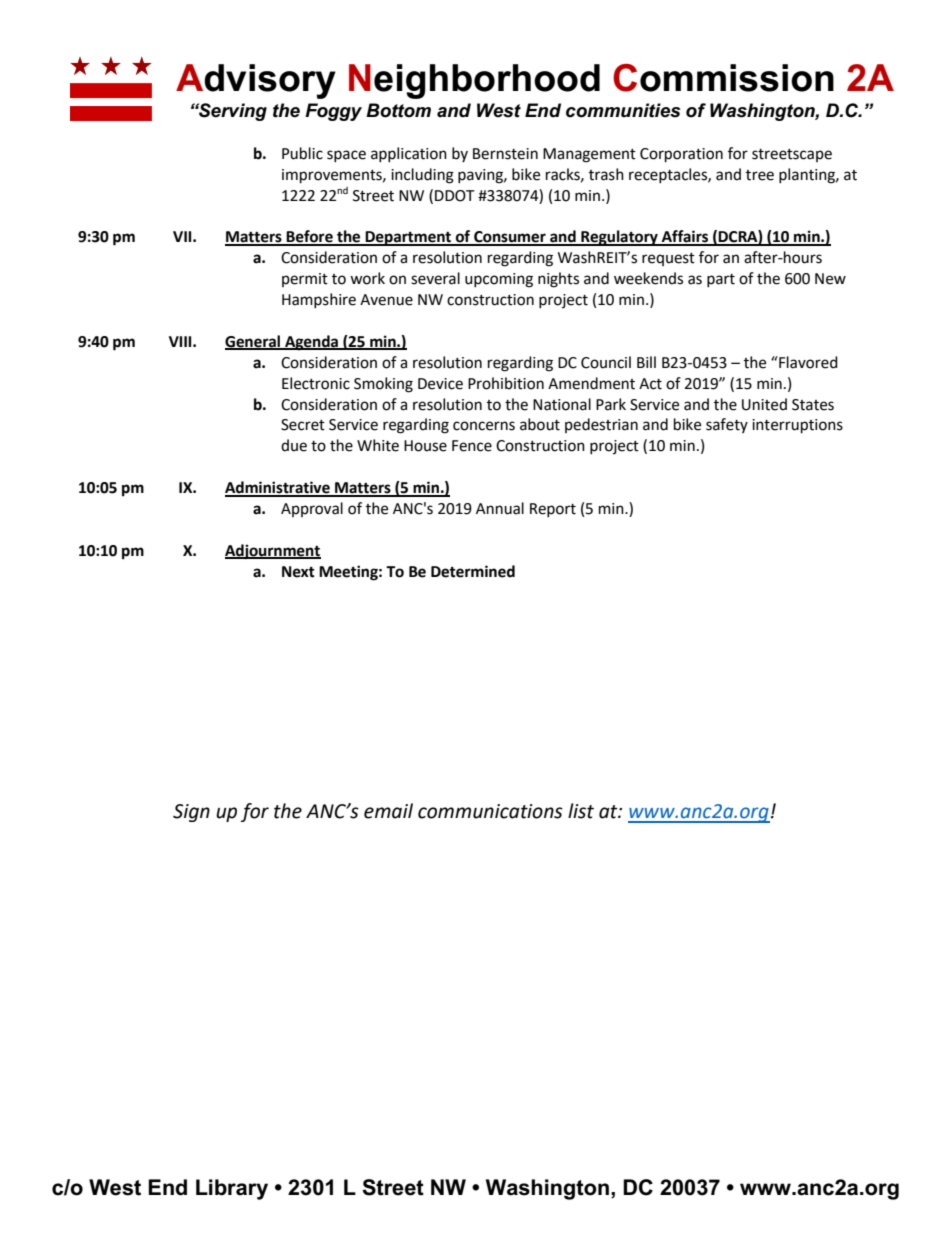 The width and height of the screenshot is (952, 1233). What do you see at coordinates (298, 572) in the screenshot?
I see `Next` at bounding box center [298, 572].
